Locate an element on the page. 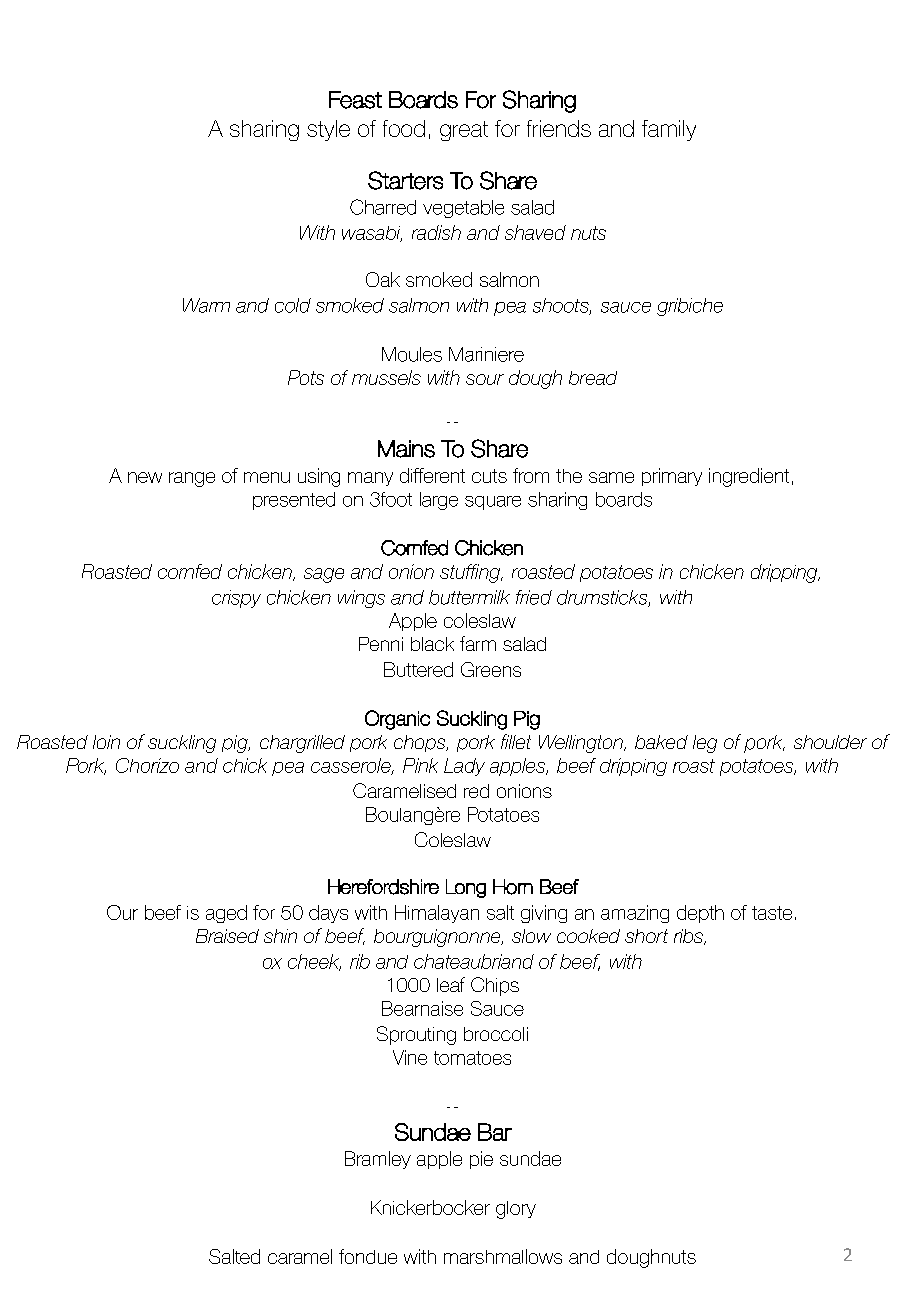 The image size is (911, 1316). family is located at coordinates (669, 130).
